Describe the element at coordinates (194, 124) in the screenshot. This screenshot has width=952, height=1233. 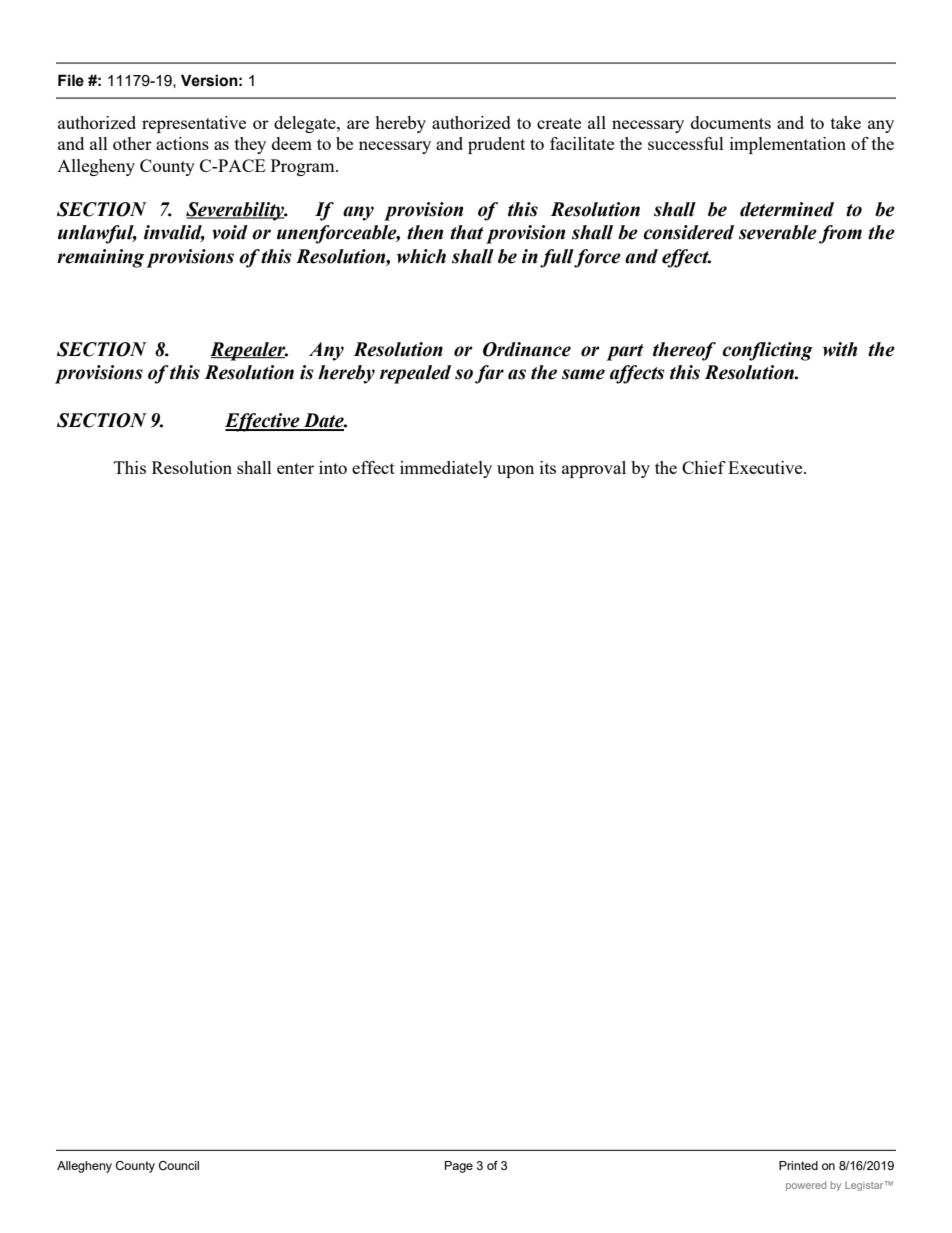
I see `representative` at that location.
